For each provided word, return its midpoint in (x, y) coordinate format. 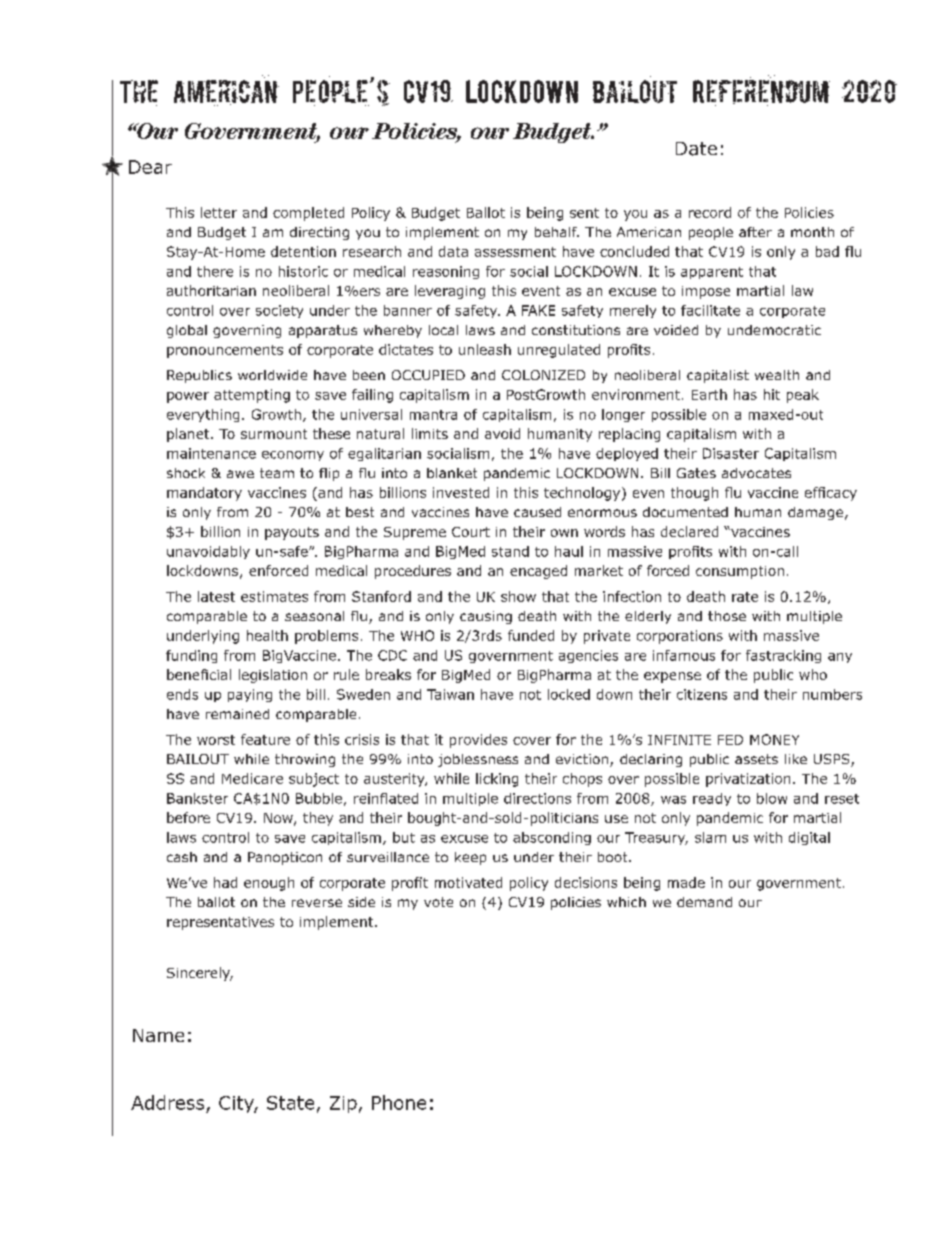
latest (216, 596)
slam (710, 837)
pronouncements (225, 351)
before (188, 817)
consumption (740, 572)
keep (470, 858)
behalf (557, 232)
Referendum (761, 90)
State (290, 1103)
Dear (150, 167)
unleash (485, 349)
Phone (399, 1102)
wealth (777, 375)
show (518, 596)
